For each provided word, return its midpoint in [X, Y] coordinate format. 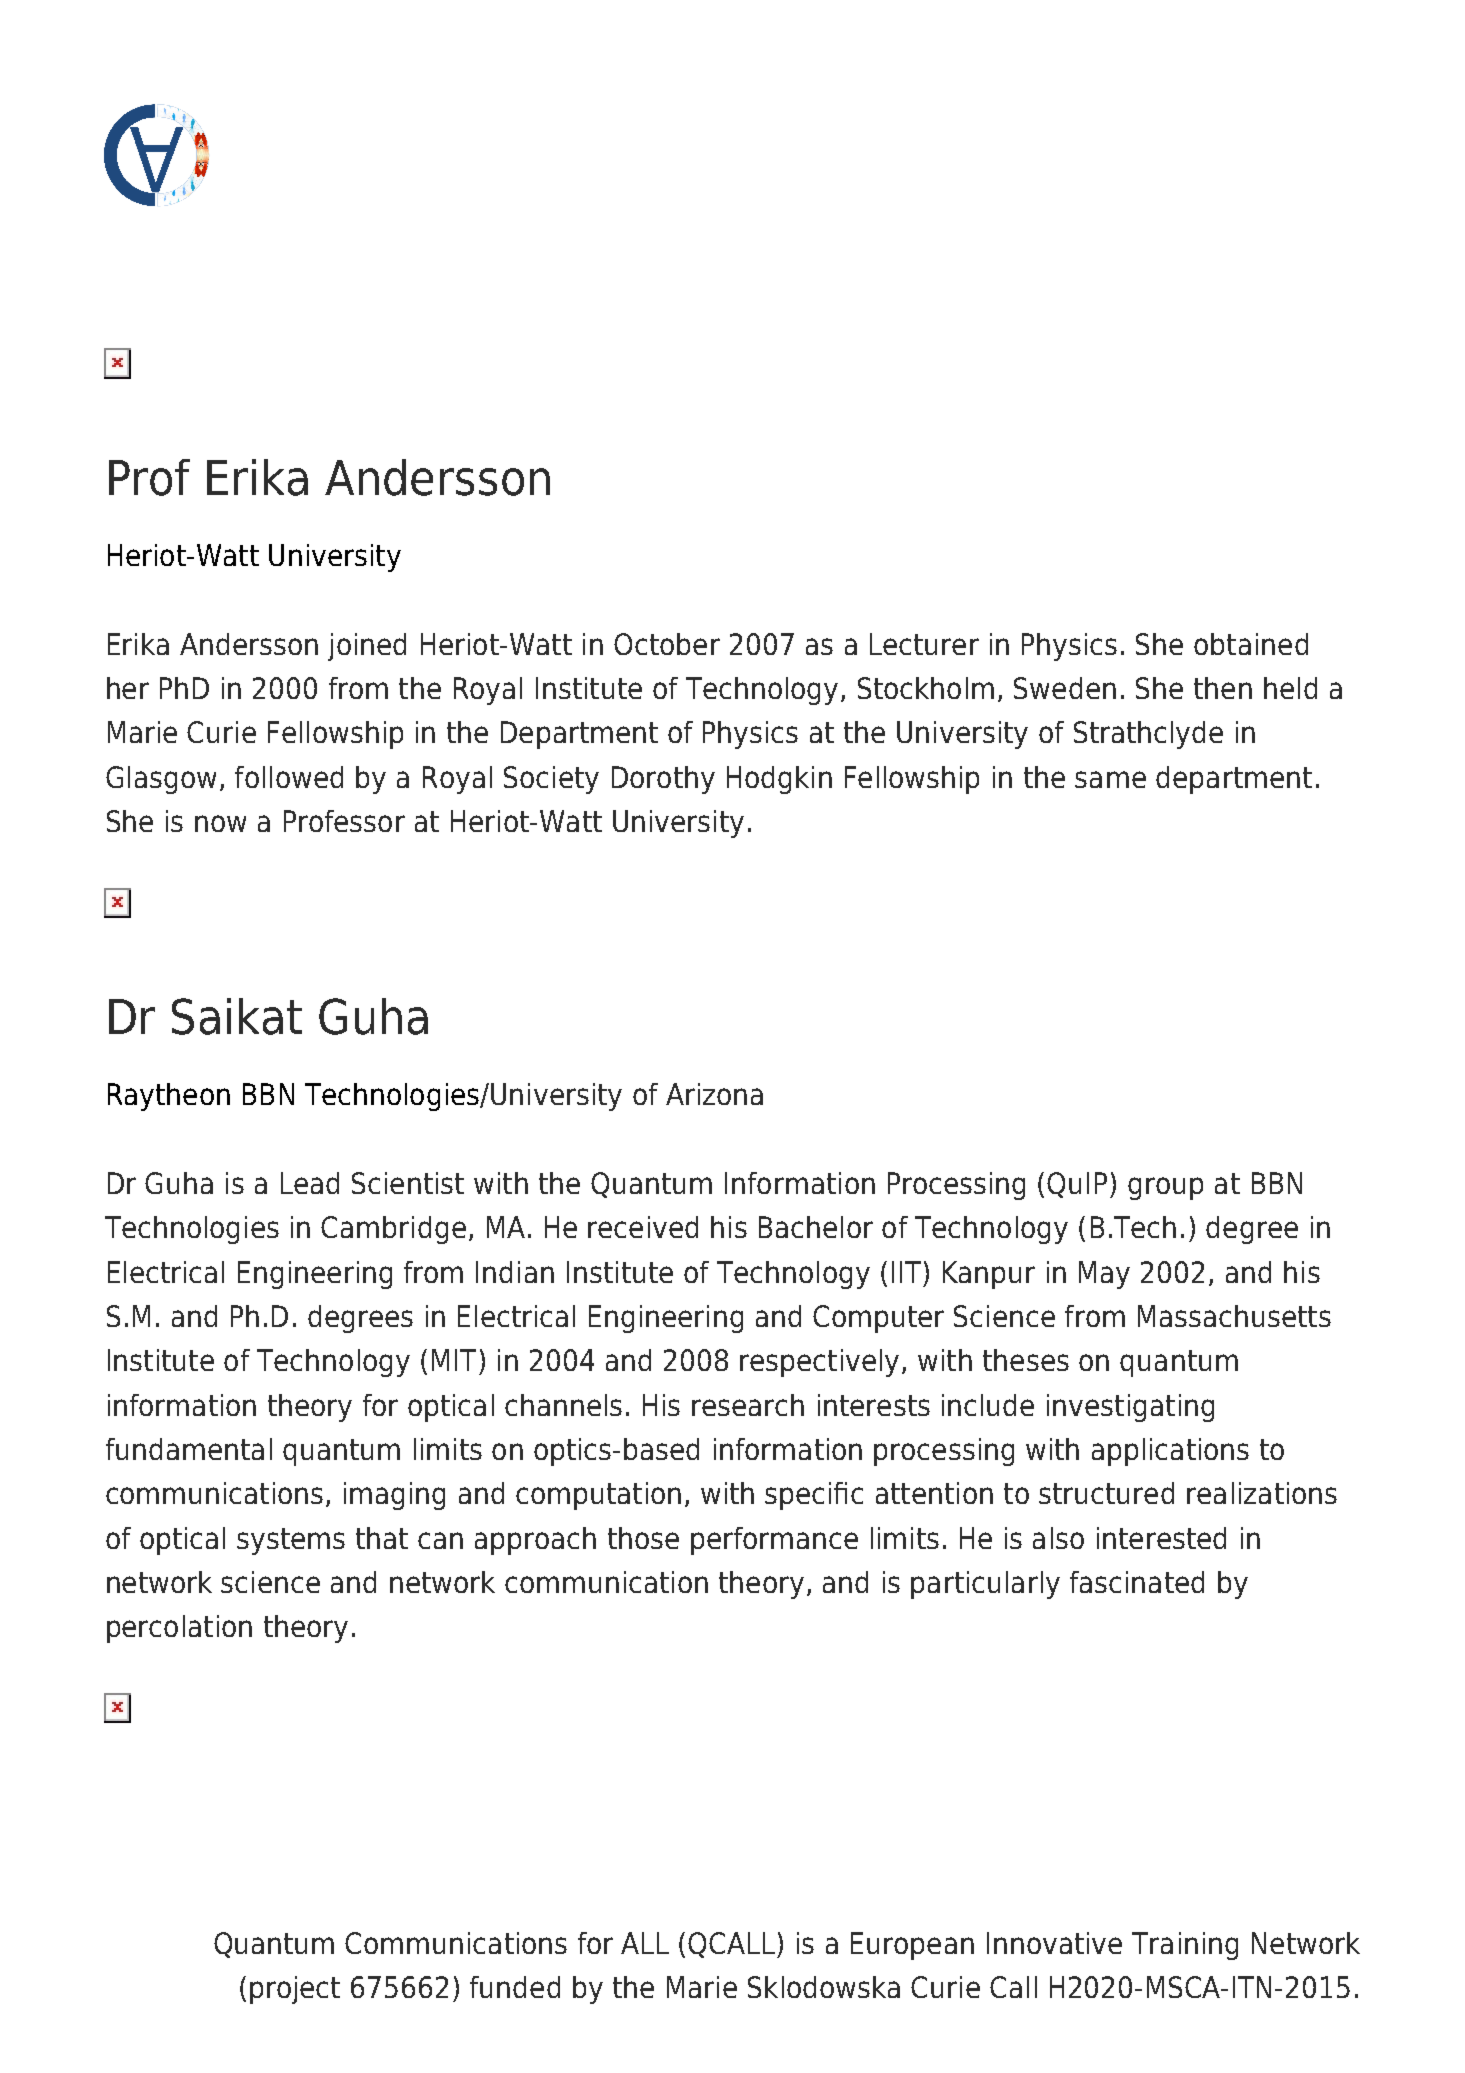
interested [1161, 1538]
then [1223, 688]
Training [1185, 1946]
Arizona [714, 1094]
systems [291, 1541]
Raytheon [169, 1097]
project [295, 1990]
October [667, 644]
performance [774, 1541]
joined [367, 647]
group [1165, 1188]
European [912, 1946]
